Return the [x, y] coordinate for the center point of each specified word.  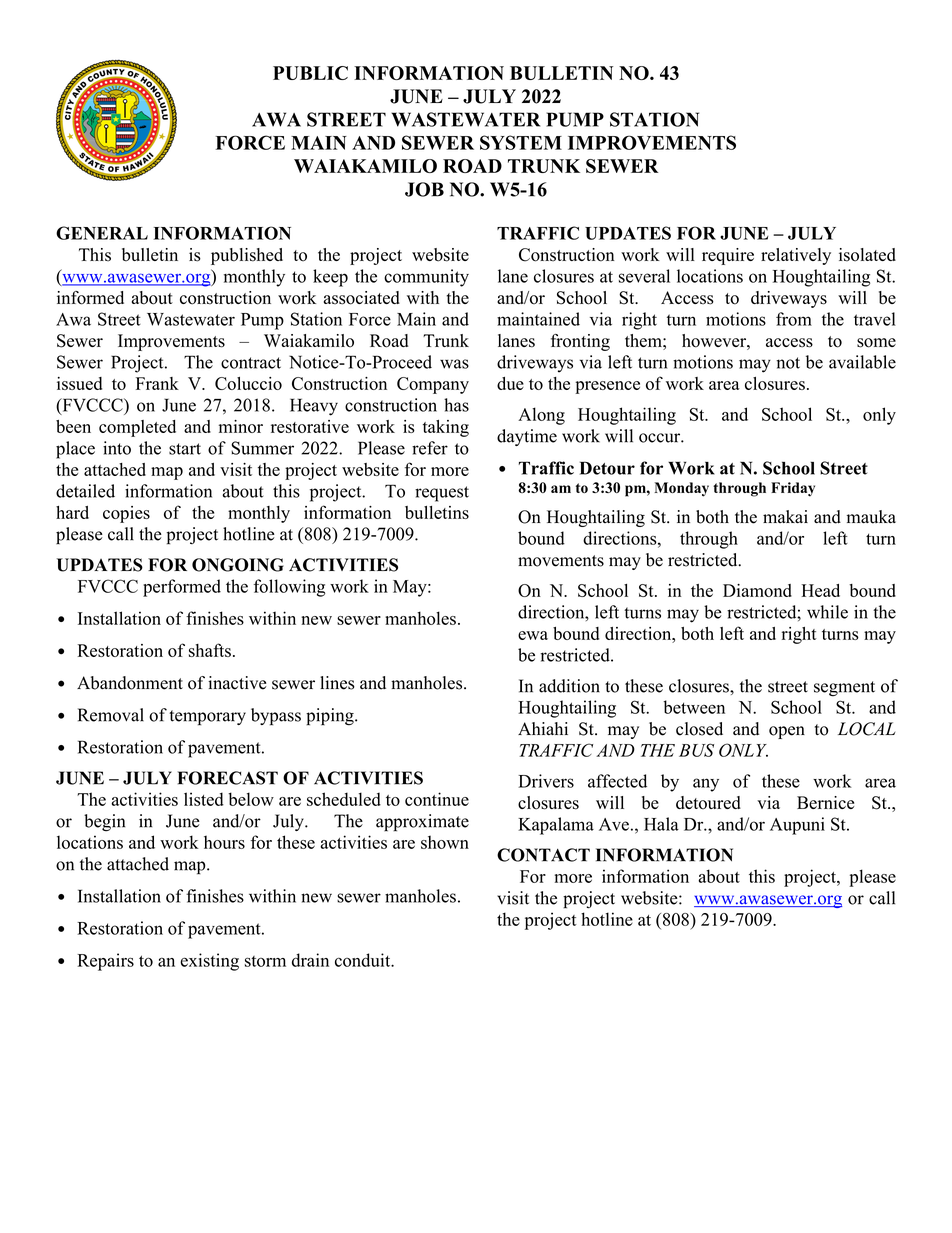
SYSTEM [521, 142]
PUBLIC [310, 73]
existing [209, 962]
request [442, 494]
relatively [796, 256]
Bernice [825, 802]
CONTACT [543, 855]
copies [126, 514]
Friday [793, 489]
